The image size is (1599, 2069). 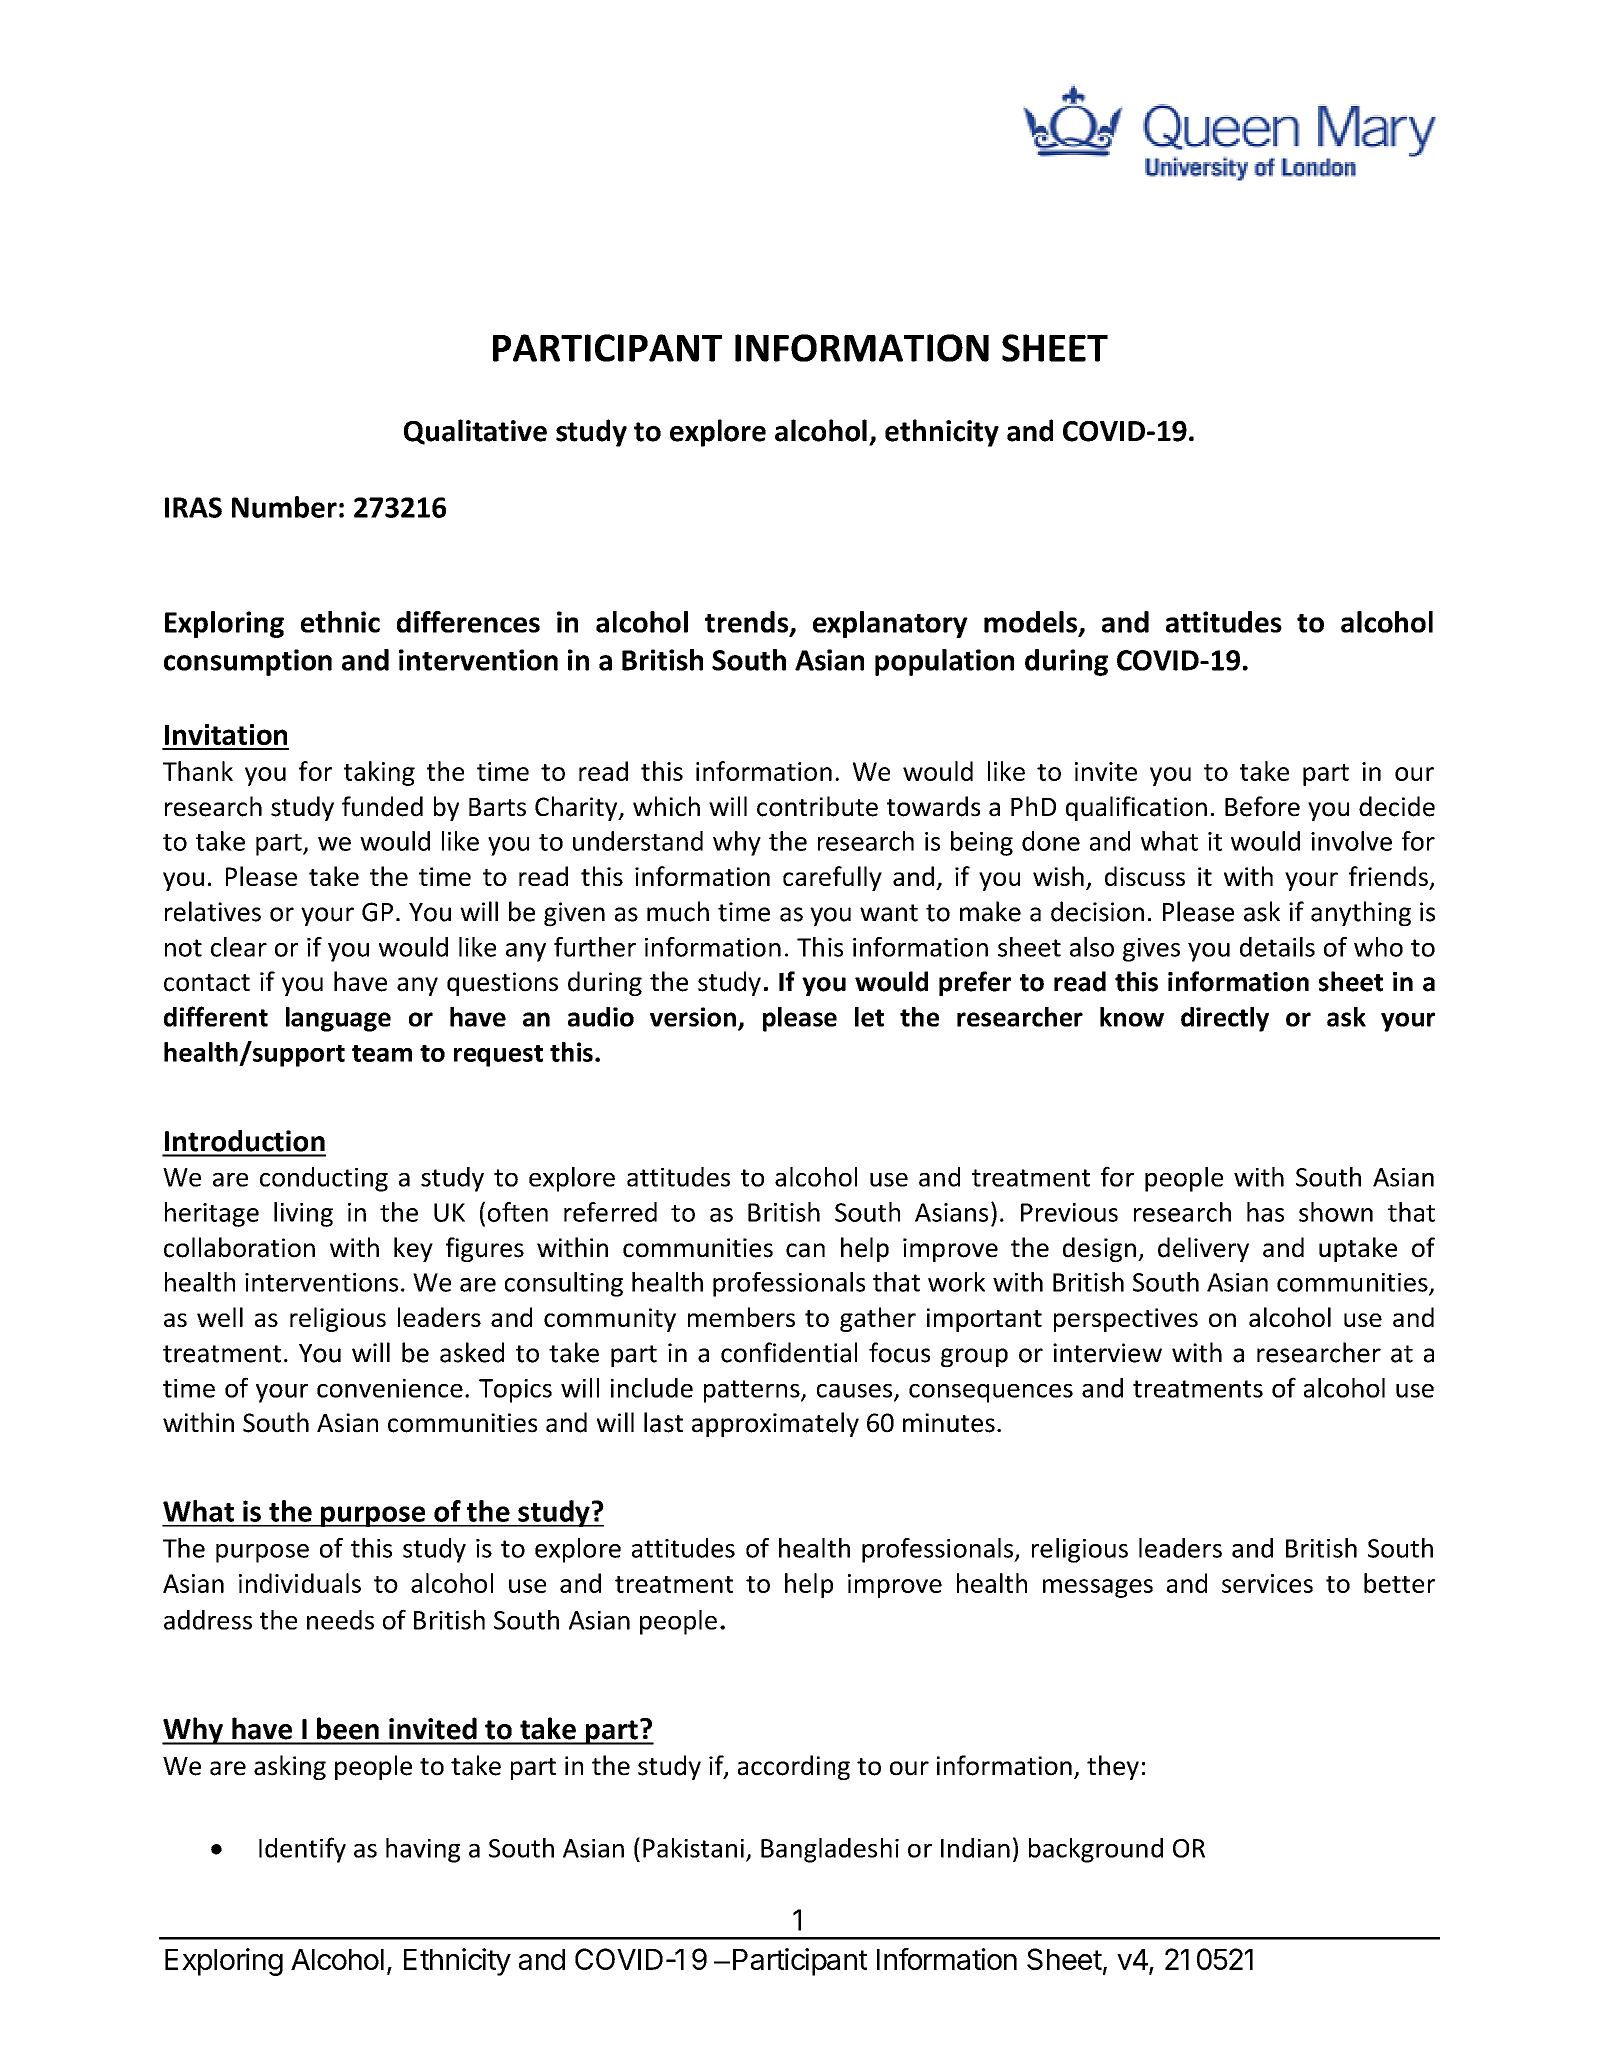 What do you see at coordinates (1032, 623) in the image?
I see `models` at bounding box center [1032, 623].
